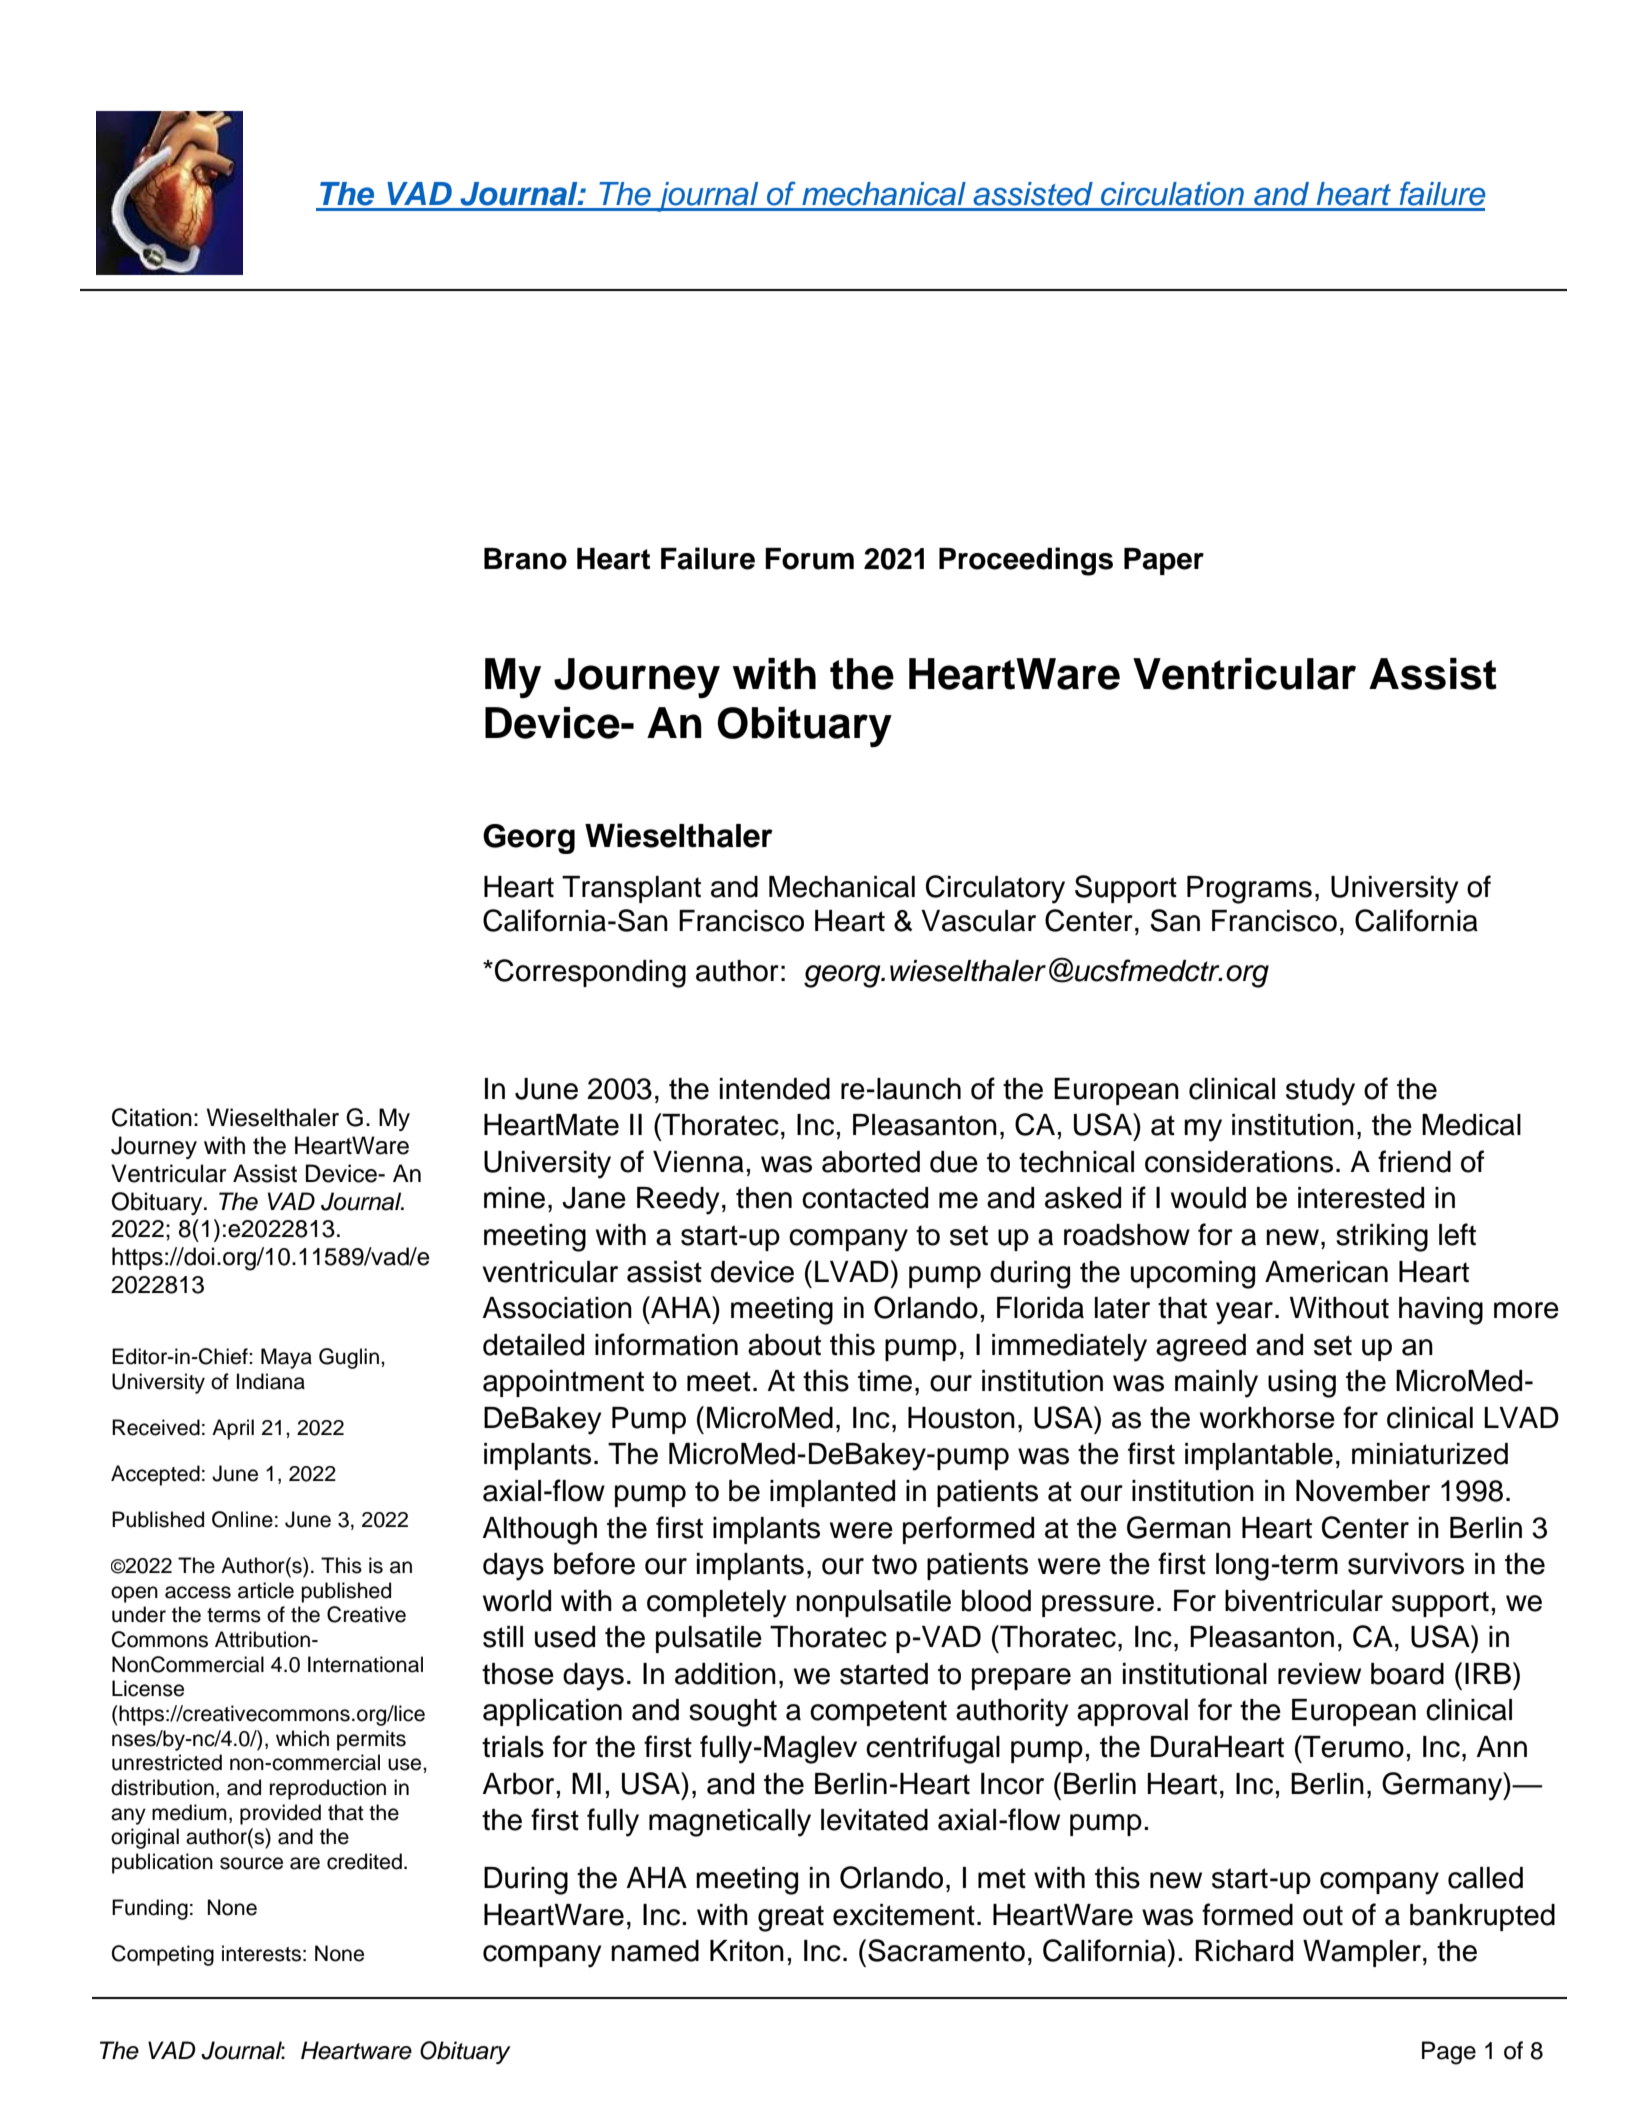 The width and height of the page is (1640, 2122). I want to click on interests, so click(261, 1953).
